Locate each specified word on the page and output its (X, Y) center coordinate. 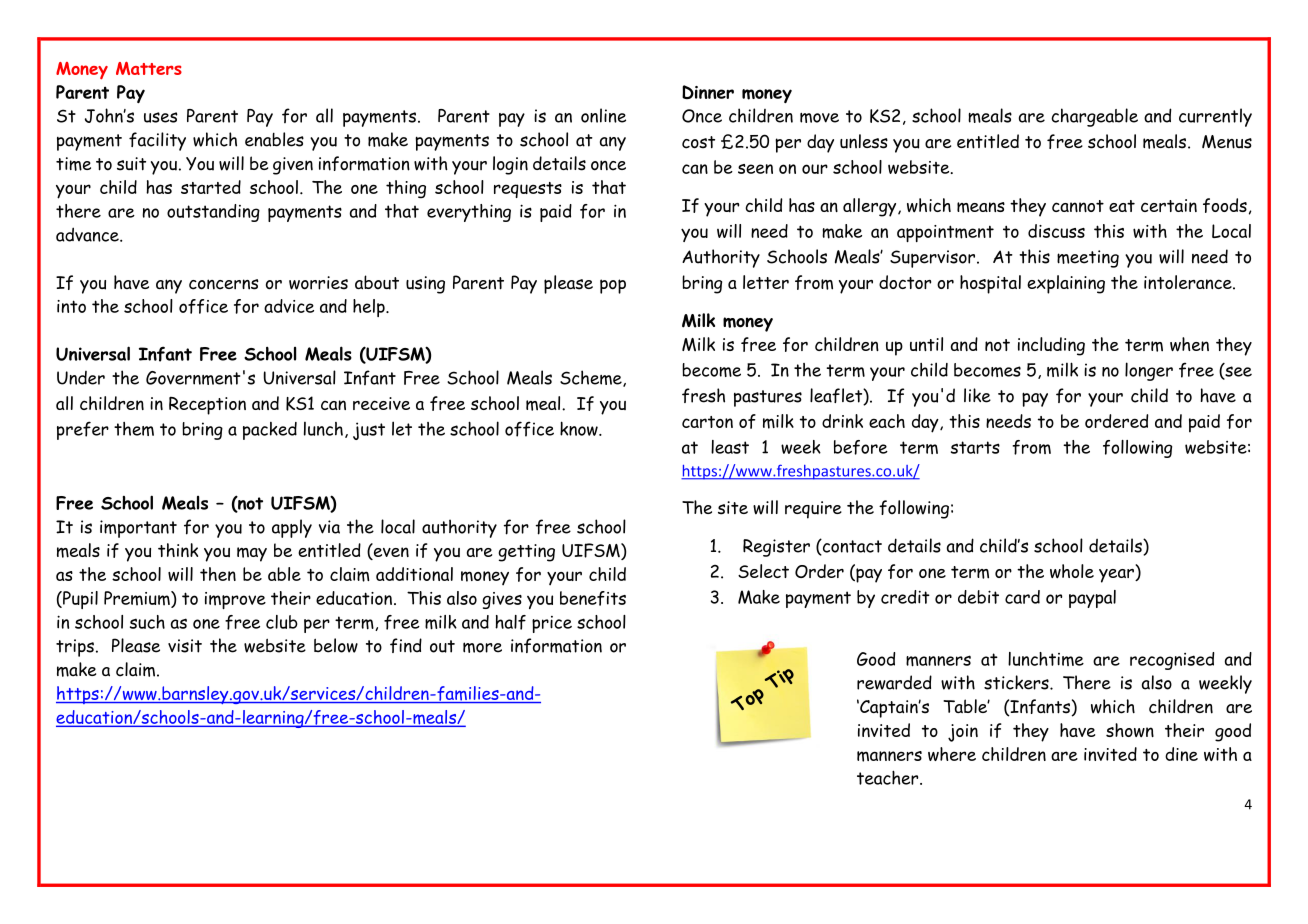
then (218, 574)
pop (613, 286)
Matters (149, 68)
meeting (1088, 259)
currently (1215, 117)
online (603, 115)
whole (1072, 571)
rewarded (894, 682)
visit (185, 646)
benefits (593, 598)
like (977, 395)
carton (707, 422)
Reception (207, 405)
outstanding (213, 213)
